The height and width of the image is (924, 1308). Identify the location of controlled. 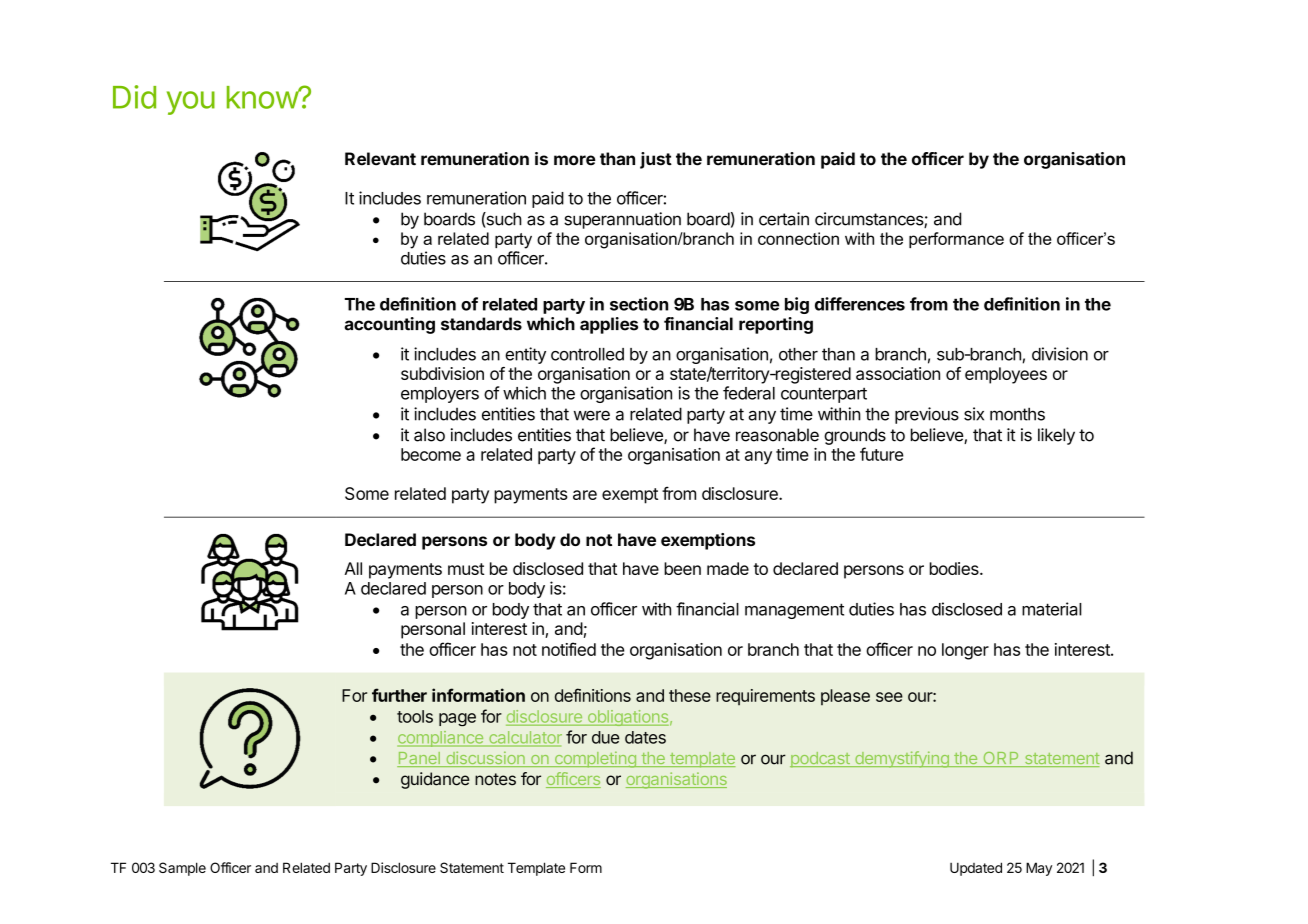
(587, 354).
